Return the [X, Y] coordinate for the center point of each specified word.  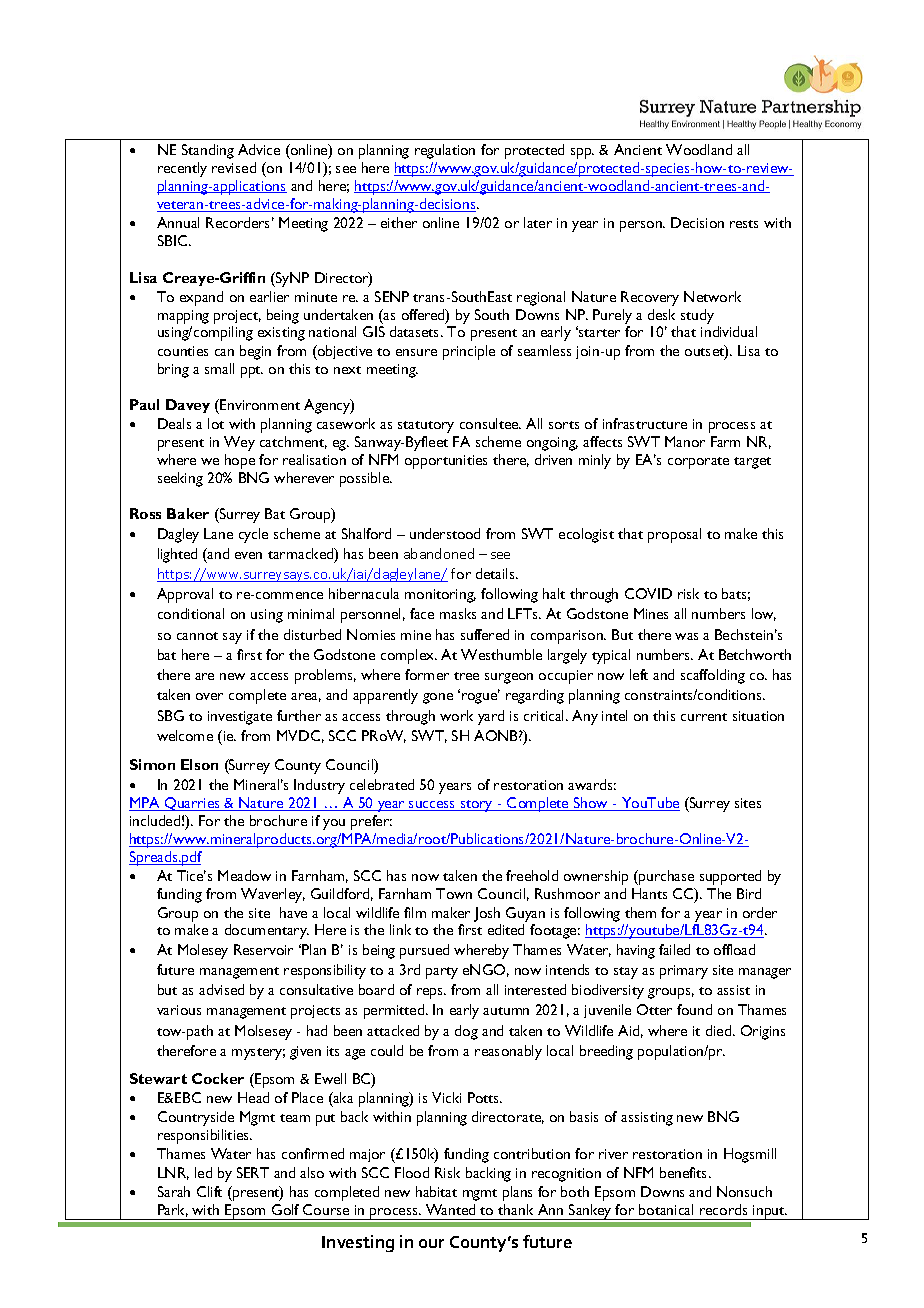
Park [173, 1210]
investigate [240, 718]
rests [744, 224]
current [704, 717]
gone [438, 698]
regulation [445, 151]
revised [234, 167]
